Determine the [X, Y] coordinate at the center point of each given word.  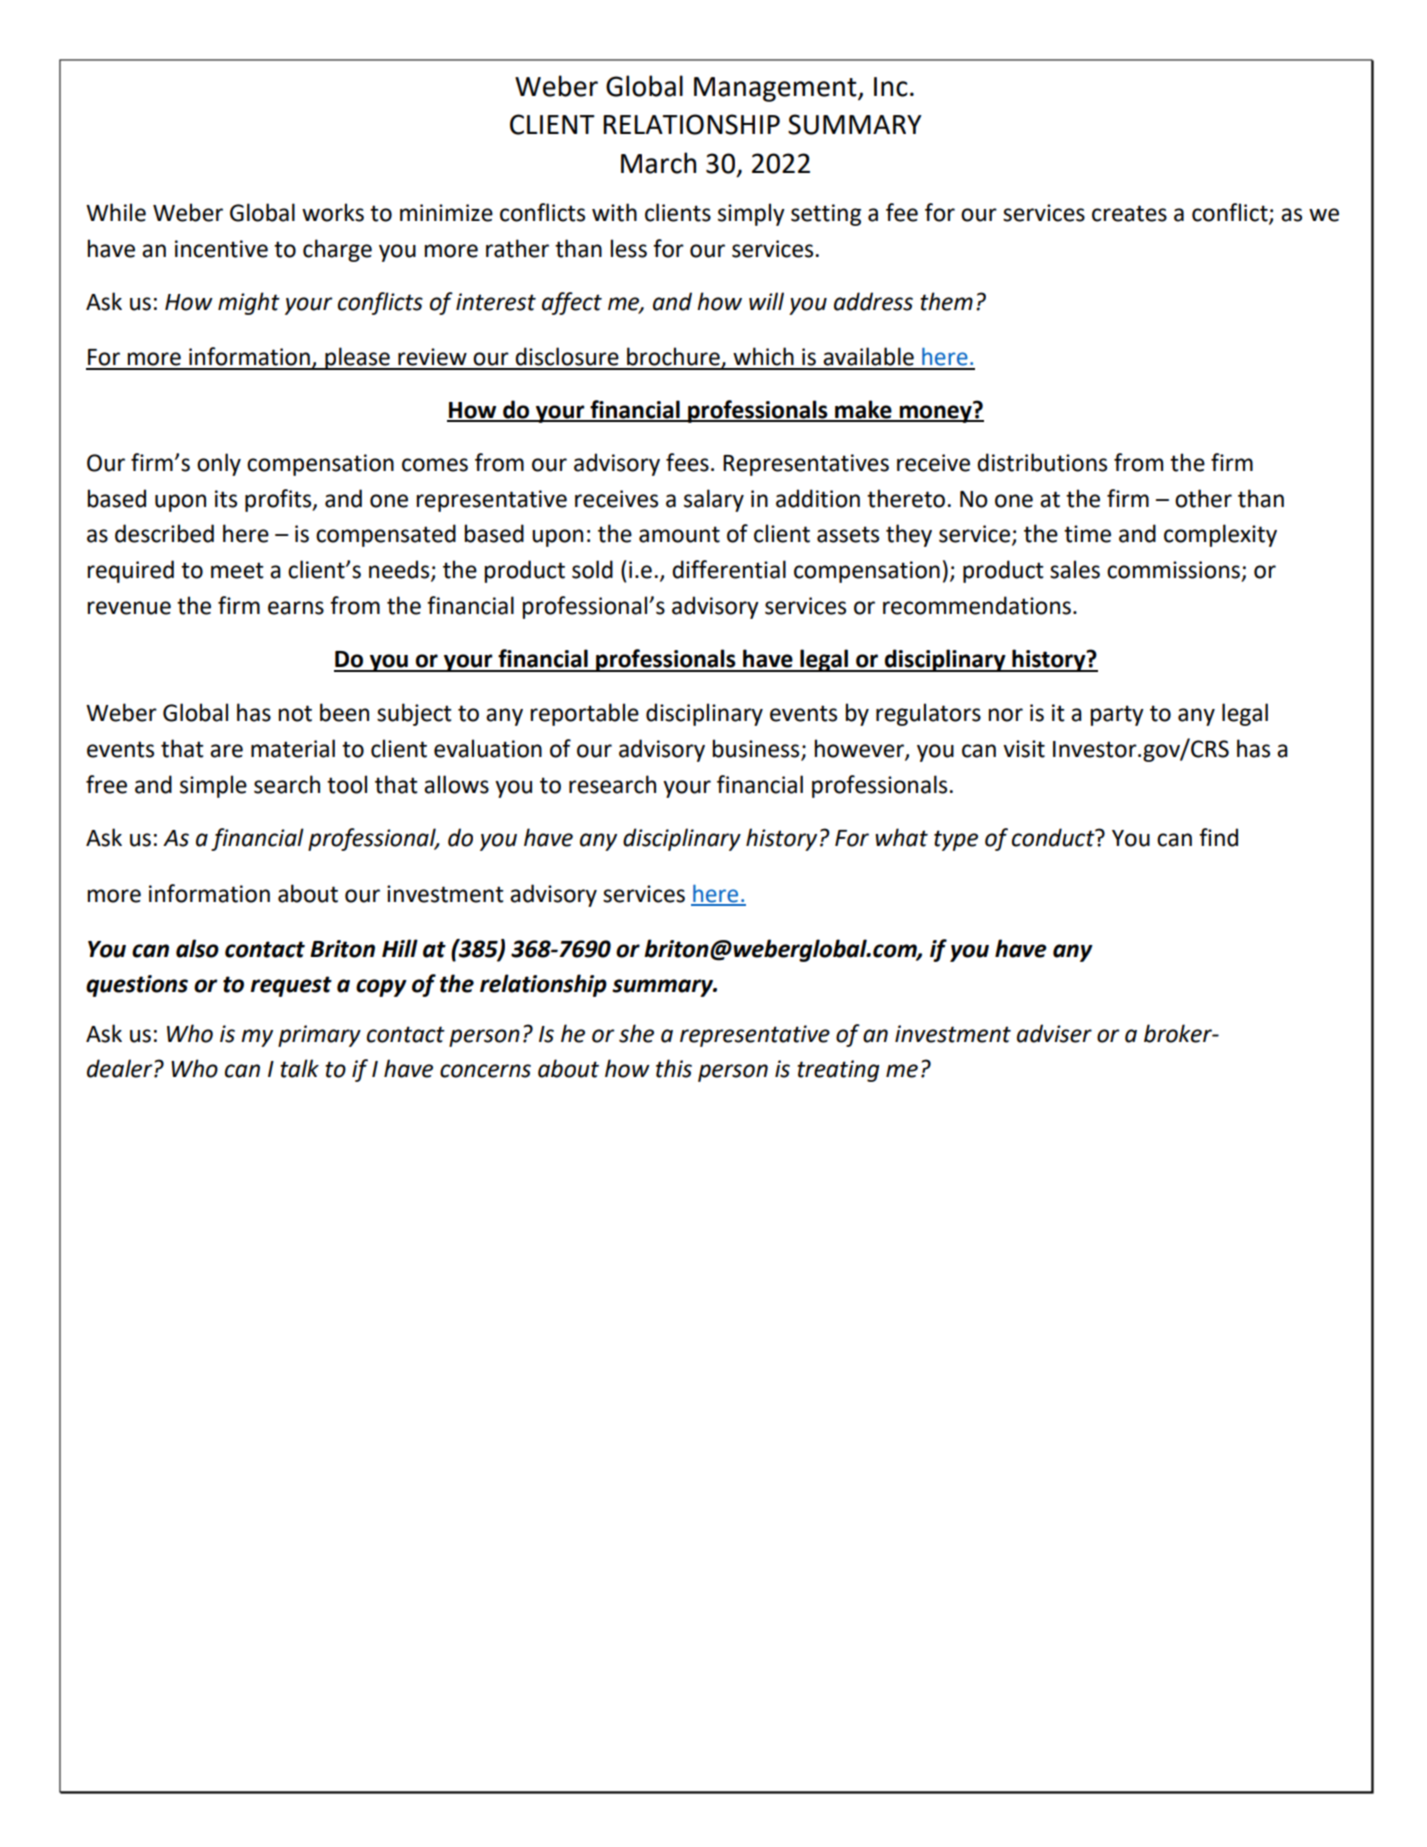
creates [1129, 213]
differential [729, 569]
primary [319, 1036]
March [658, 163]
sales [1075, 569]
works [333, 212]
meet [237, 570]
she [636, 1033]
